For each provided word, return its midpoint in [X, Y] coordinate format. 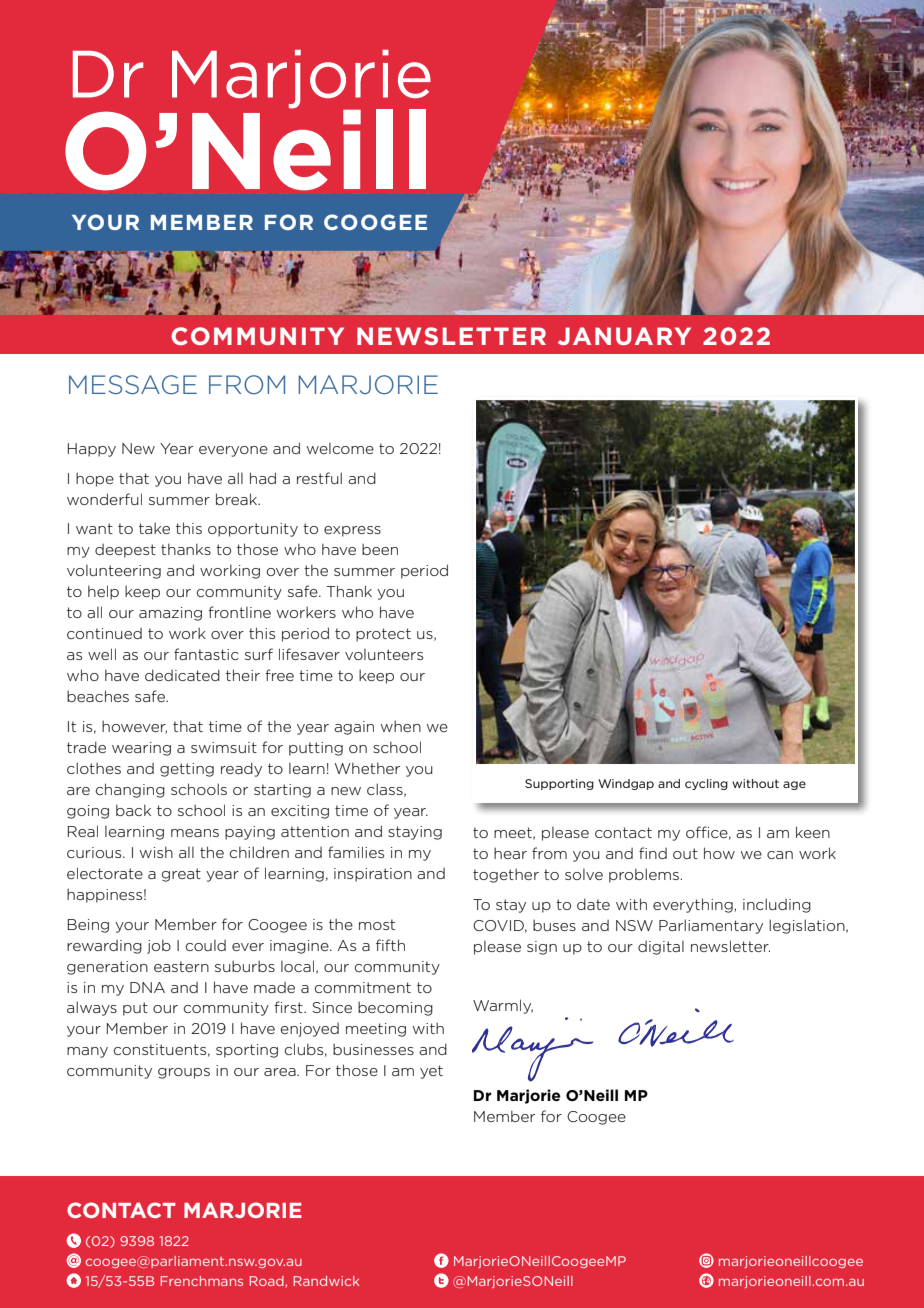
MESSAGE [133, 384]
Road [268, 1282]
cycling [706, 784]
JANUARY [624, 336]
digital [661, 948]
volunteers [384, 654]
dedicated [182, 675]
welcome [340, 448]
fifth [390, 945]
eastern [181, 966]
